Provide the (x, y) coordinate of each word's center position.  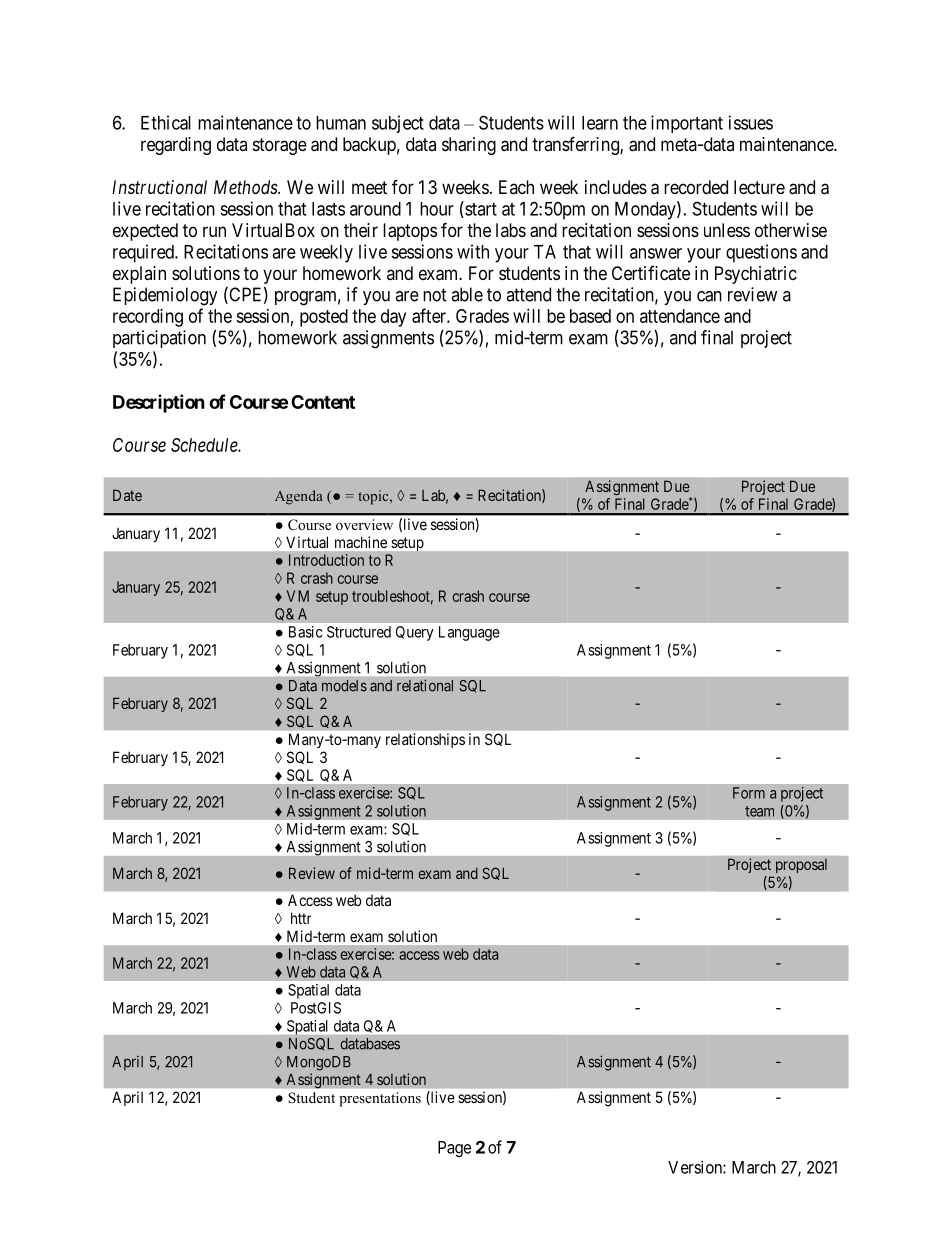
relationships (425, 740)
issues (751, 122)
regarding (176, 146)
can (709, 296)
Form (749, 793)
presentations (380, 1099)
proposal (801, 866)
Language (469, 633)
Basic (306, 632)
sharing (469, 146)
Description (159, 403)
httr (301, 918)
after (430, 315)
